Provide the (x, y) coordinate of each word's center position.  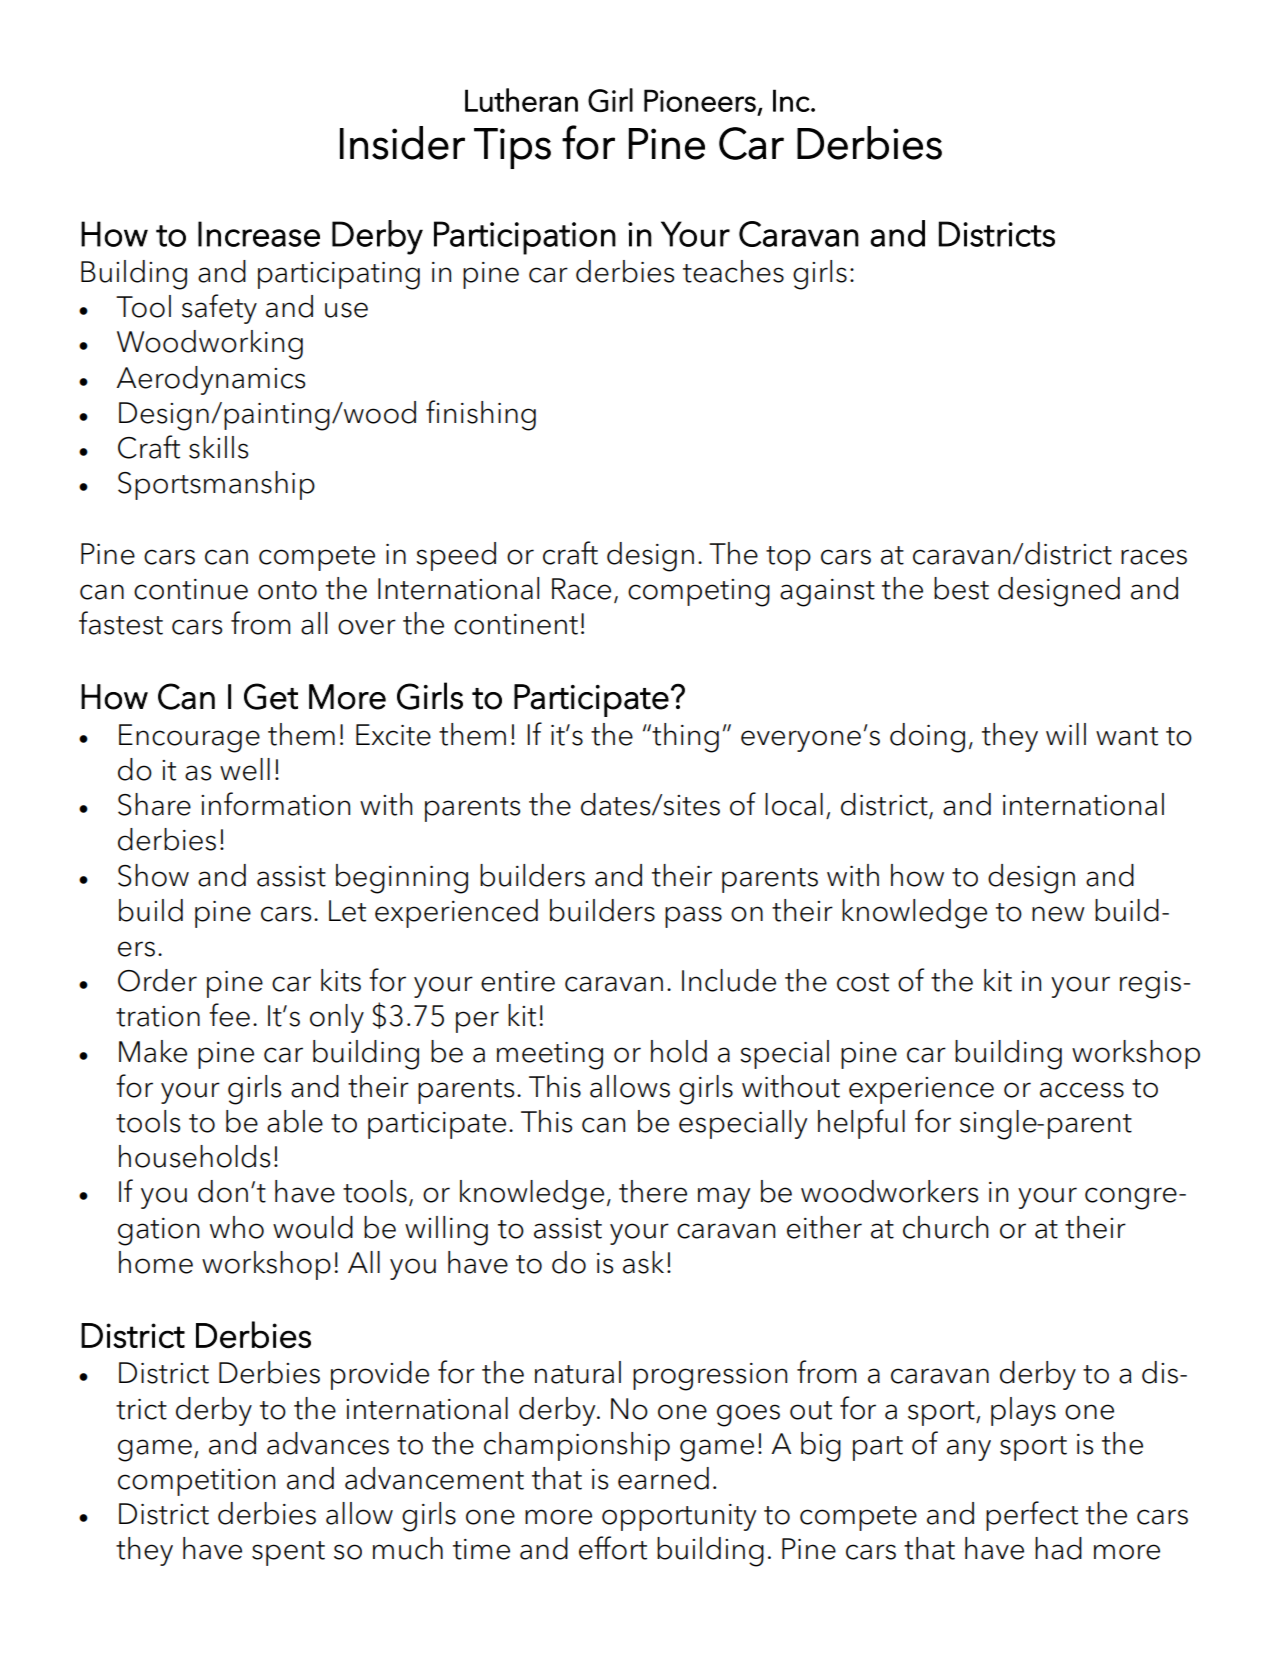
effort (613, 1548)
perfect (1032, 1516)
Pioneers (700, 100)
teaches (733, 271)
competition (196, 1482)
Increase (259, 234)
